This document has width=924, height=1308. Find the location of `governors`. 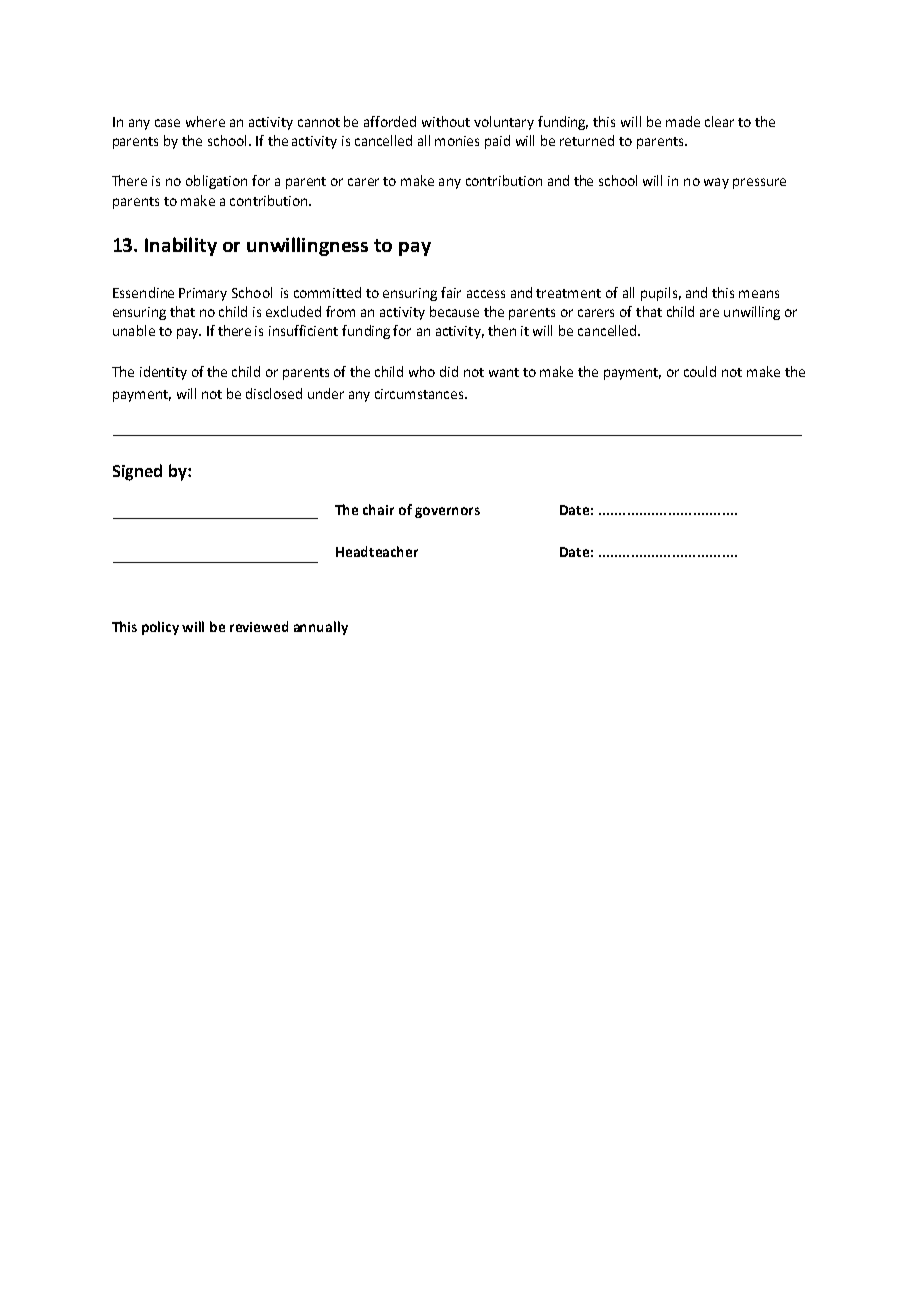

governors is located at coordinates (447, 512).
